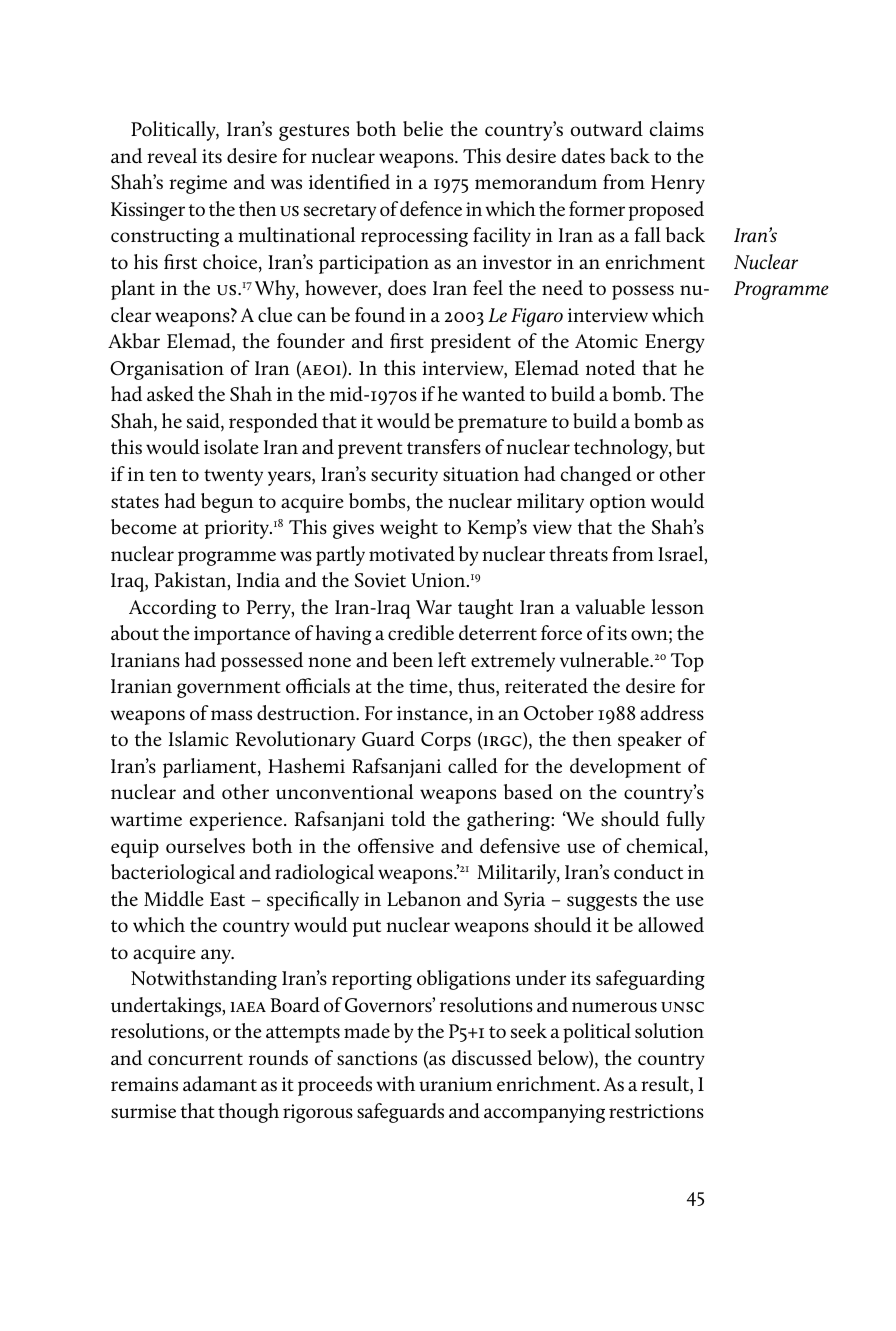  I want to click on noted, so click(610, 367).
